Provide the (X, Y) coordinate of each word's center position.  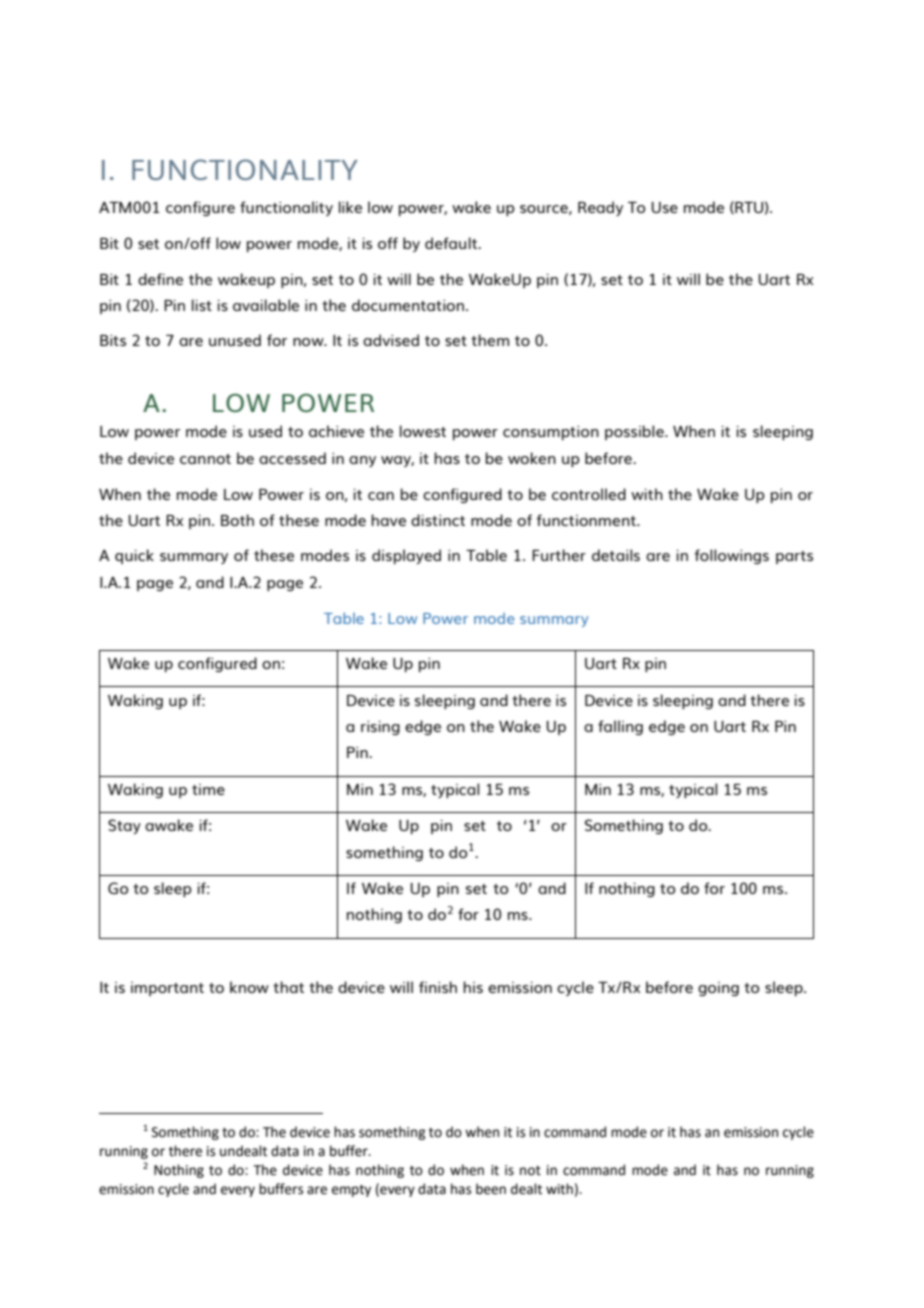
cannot (205, 459)
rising (380, 728)
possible (635, 432)
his (473, 987)
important (167, 989)
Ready (600, 208)
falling (620, 727)
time (208, 789)
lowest (423, 431)
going (718, 989)
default (452, 243)
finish (438, 987)
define (160, 279)
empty (351, 1191)
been (491, 1189)
